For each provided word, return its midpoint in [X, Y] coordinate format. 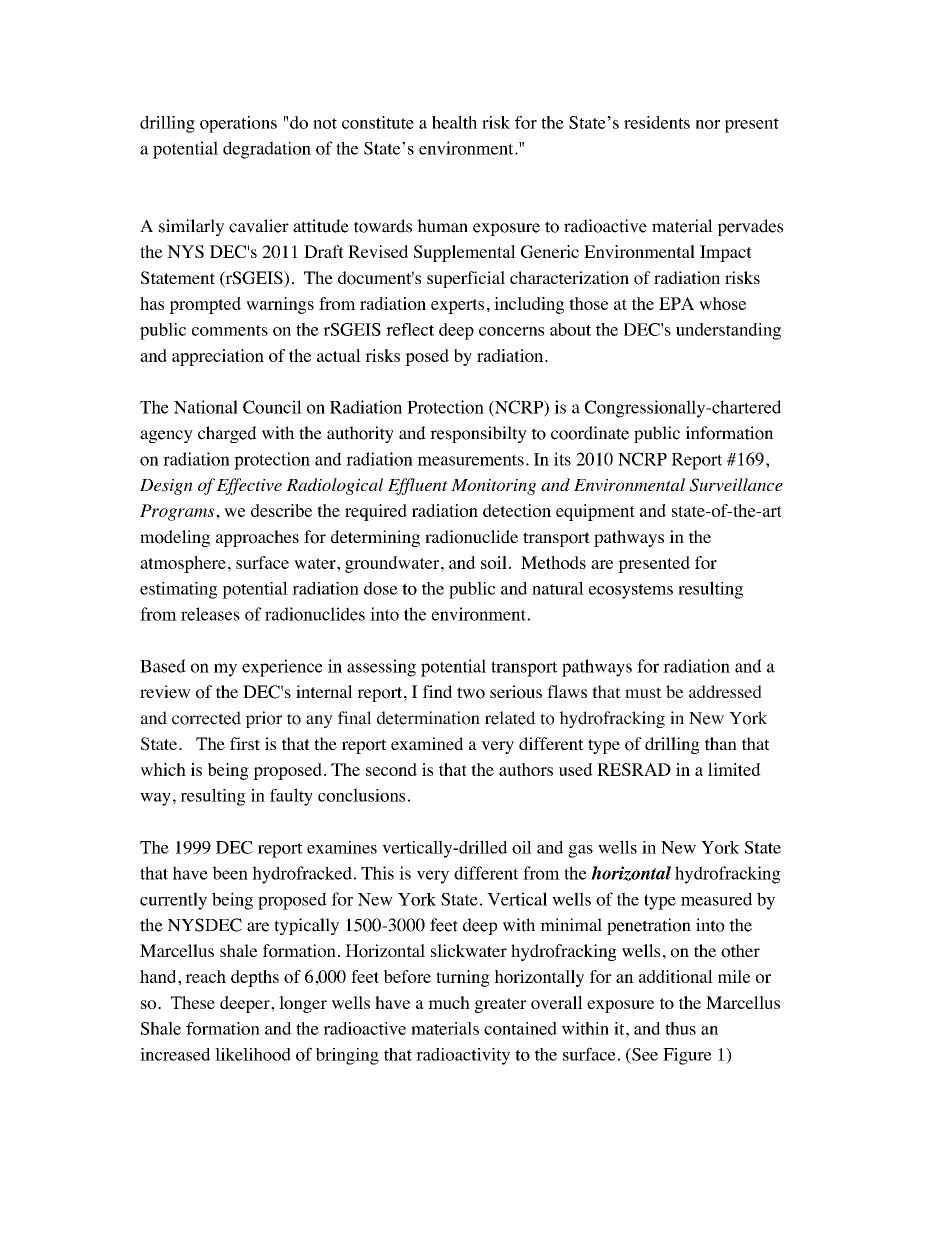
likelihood [253, 1054]
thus [680, 1028]
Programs [178, 512]
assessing [381, 668]
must [643, 692]
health [454, 122]
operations [238, 124]
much [449, 1002]
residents [657, 122]
